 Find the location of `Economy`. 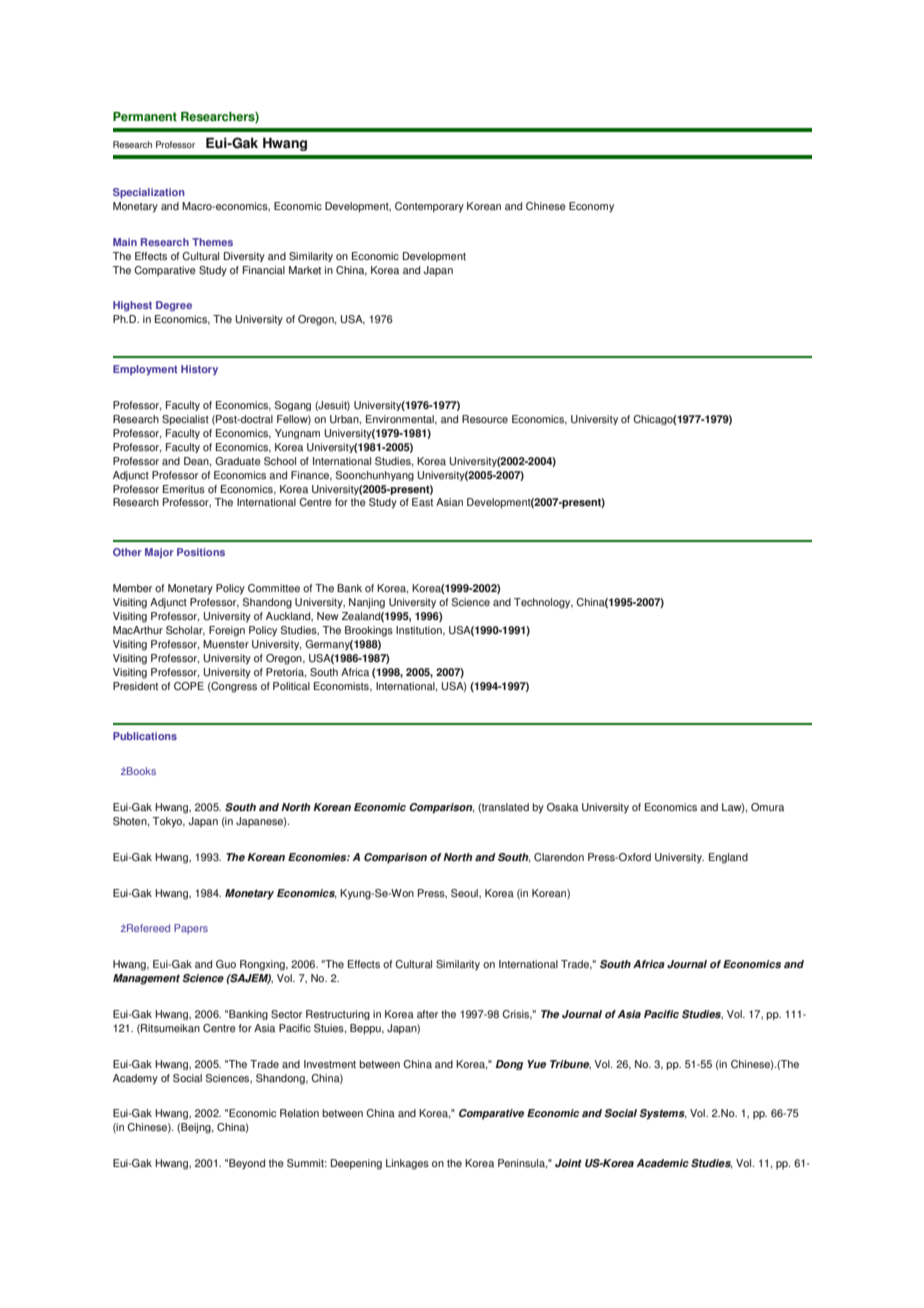

Economy is located at coordinates (591, 207).
